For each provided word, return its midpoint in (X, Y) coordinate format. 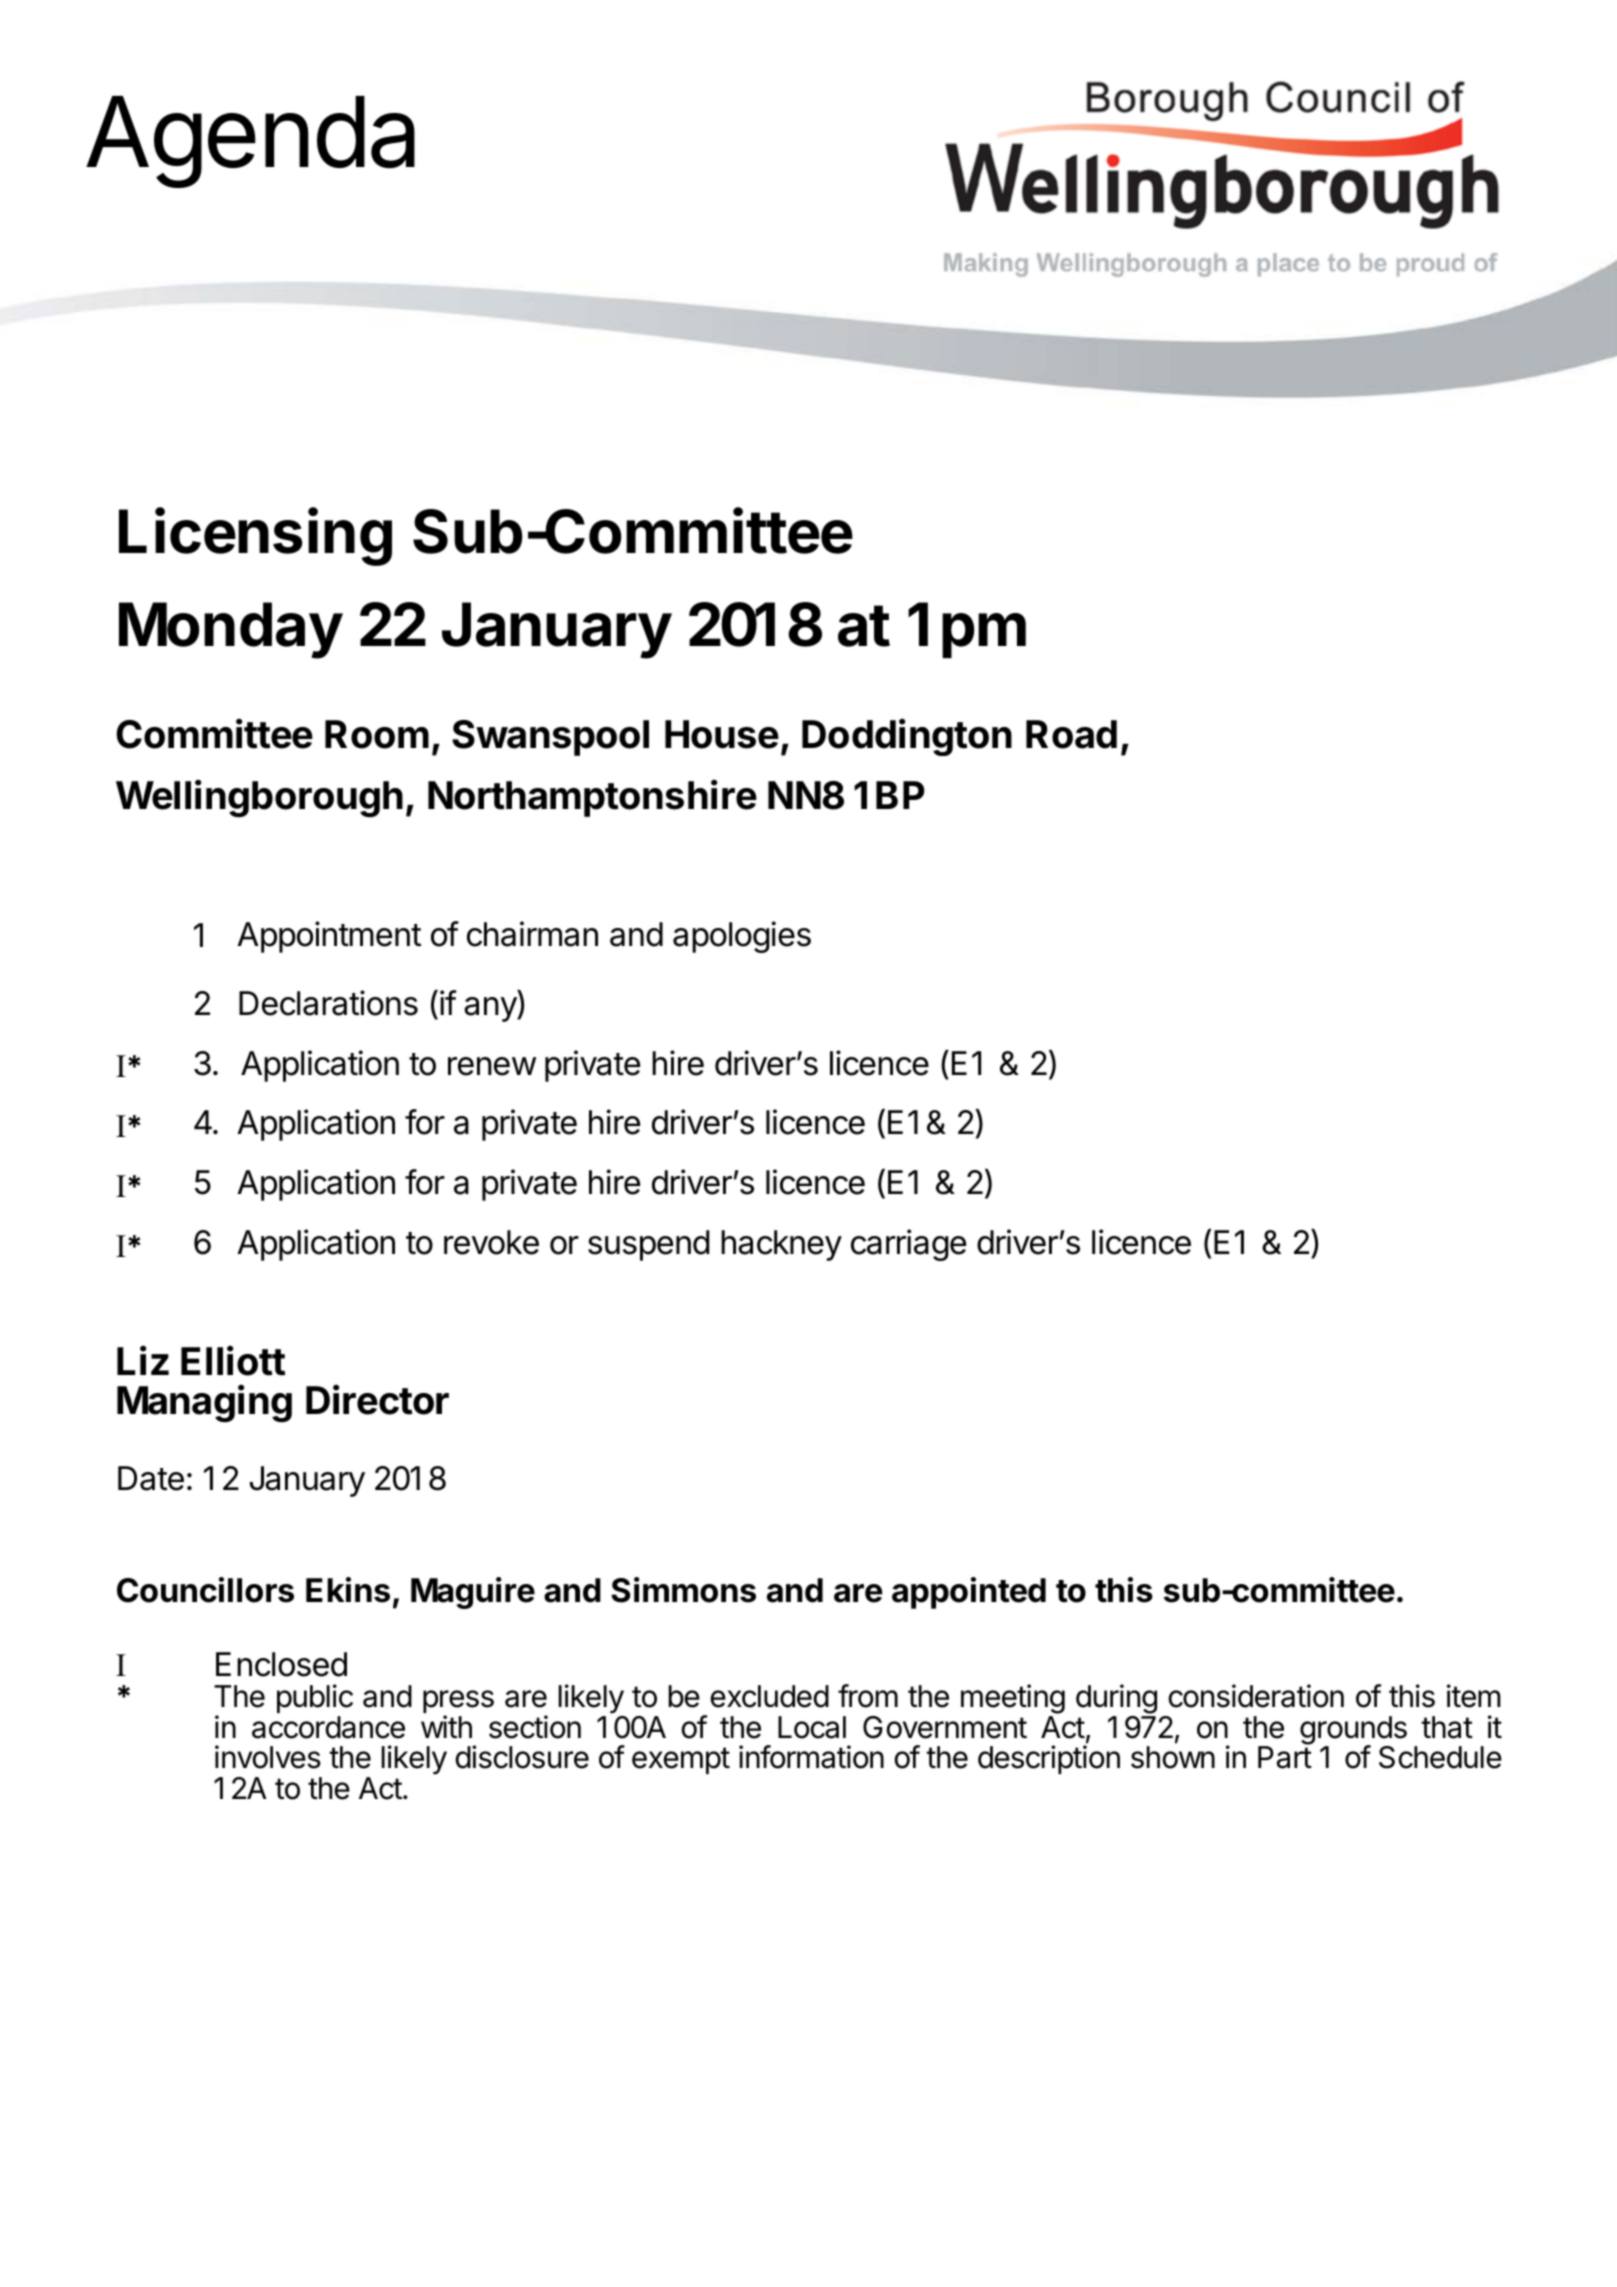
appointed (969, 1593)
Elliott (233, 1360)
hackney (781, 1245)
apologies (742, 937)
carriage (908, 1245)
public (315, 1698)
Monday (231, 630)
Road (1071, 734)
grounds (1353, 1731)
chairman (532, 934)
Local (812, 1727)
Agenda (250, 142)
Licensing (255, 537)
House (722, 734)
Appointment (329, 937)
